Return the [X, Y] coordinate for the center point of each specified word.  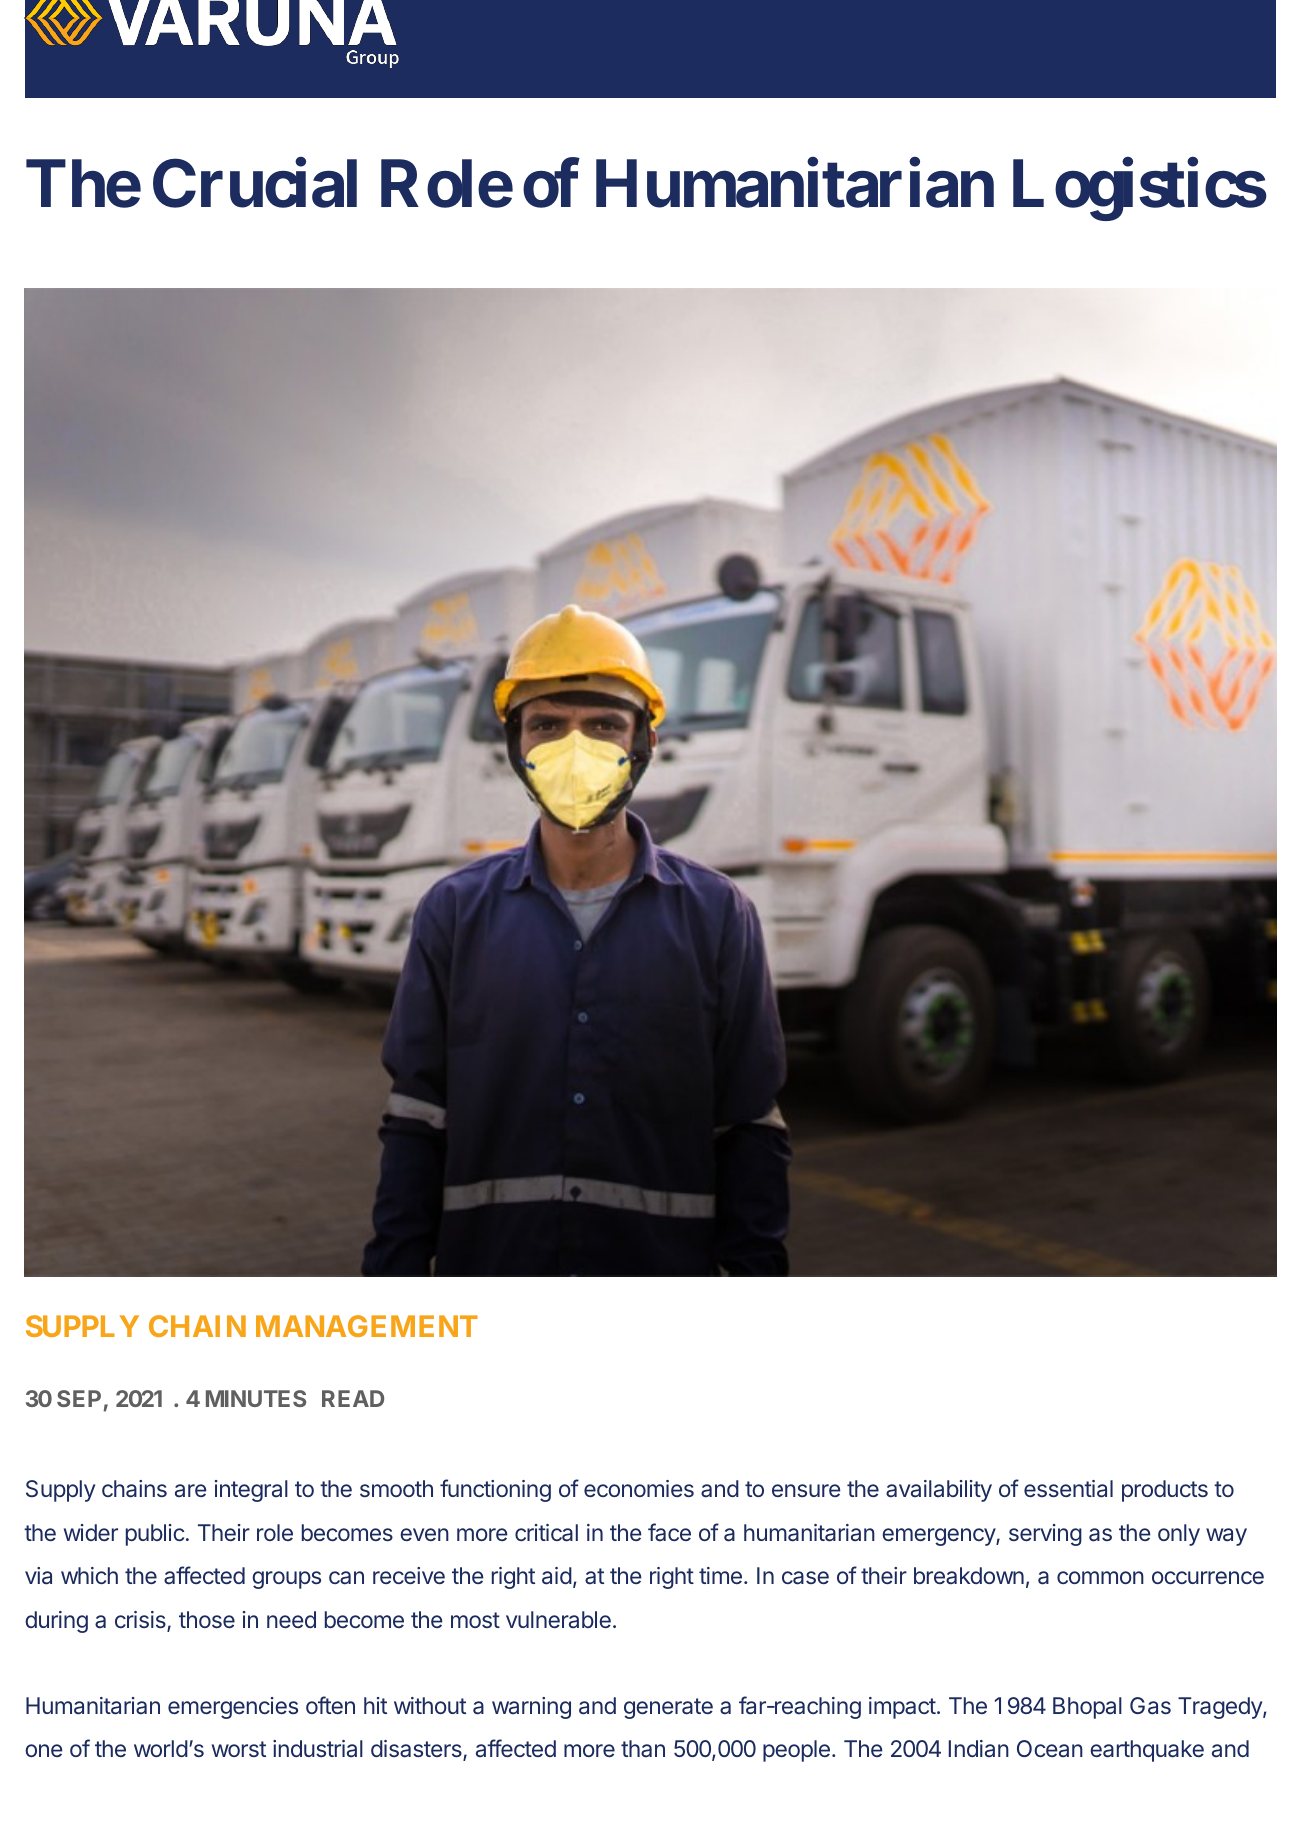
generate [668, 1708]
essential [1068, 1489]
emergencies [233, 1708]
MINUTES [256, 1398]
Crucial [255, 184]
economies [639, 1488]
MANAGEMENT [367, 1326]
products [1165, 1491]
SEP [79, 1398]
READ [353, 1398]
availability [939, 1491]
